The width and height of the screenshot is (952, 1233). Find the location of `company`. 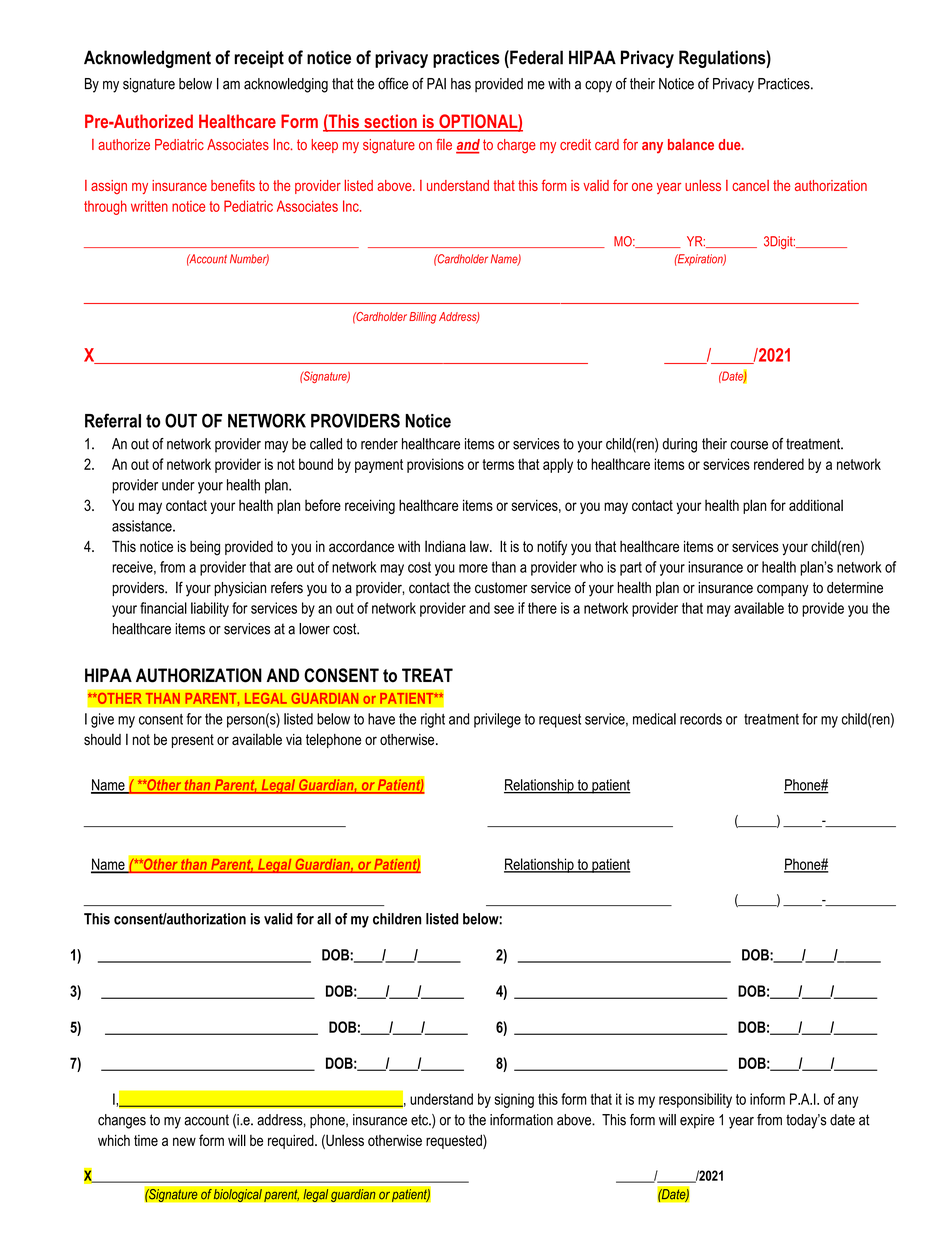

company is located at coordinates (783, 590).
